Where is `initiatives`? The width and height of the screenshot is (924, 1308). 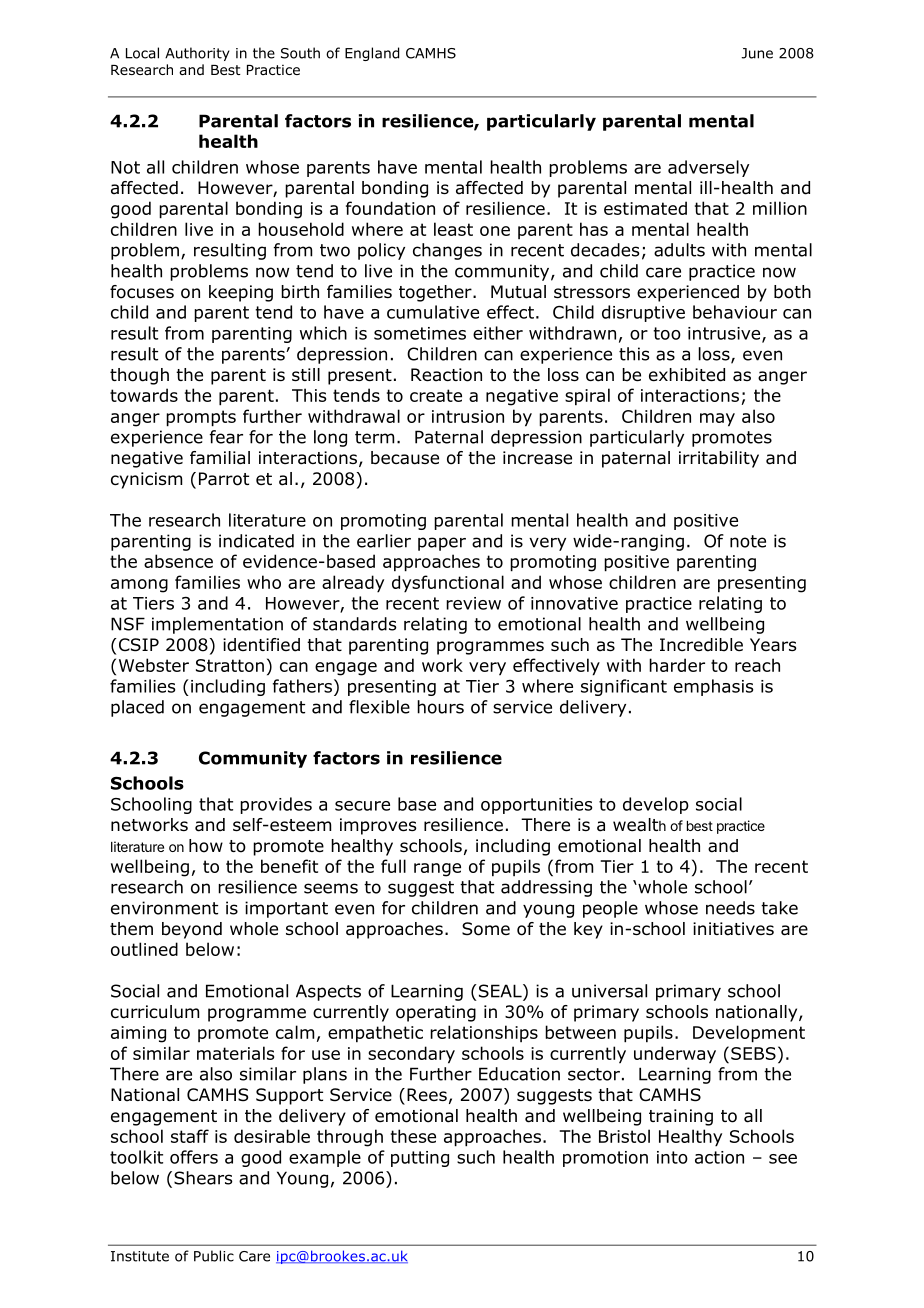 initiatives is located at coordinates (733, 929).
